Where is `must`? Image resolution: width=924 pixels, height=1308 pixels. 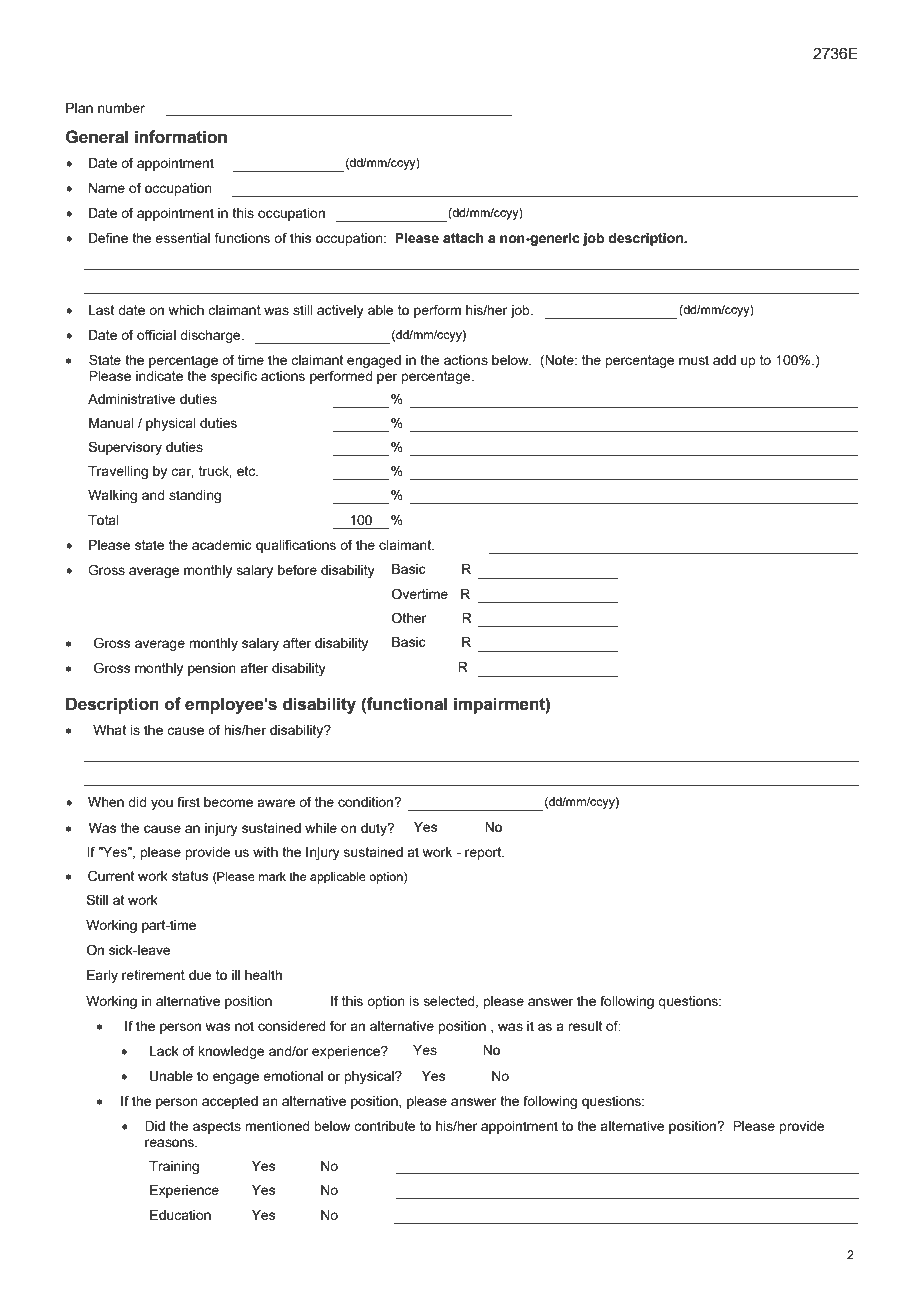
must is located at coordinates (694, 360).
